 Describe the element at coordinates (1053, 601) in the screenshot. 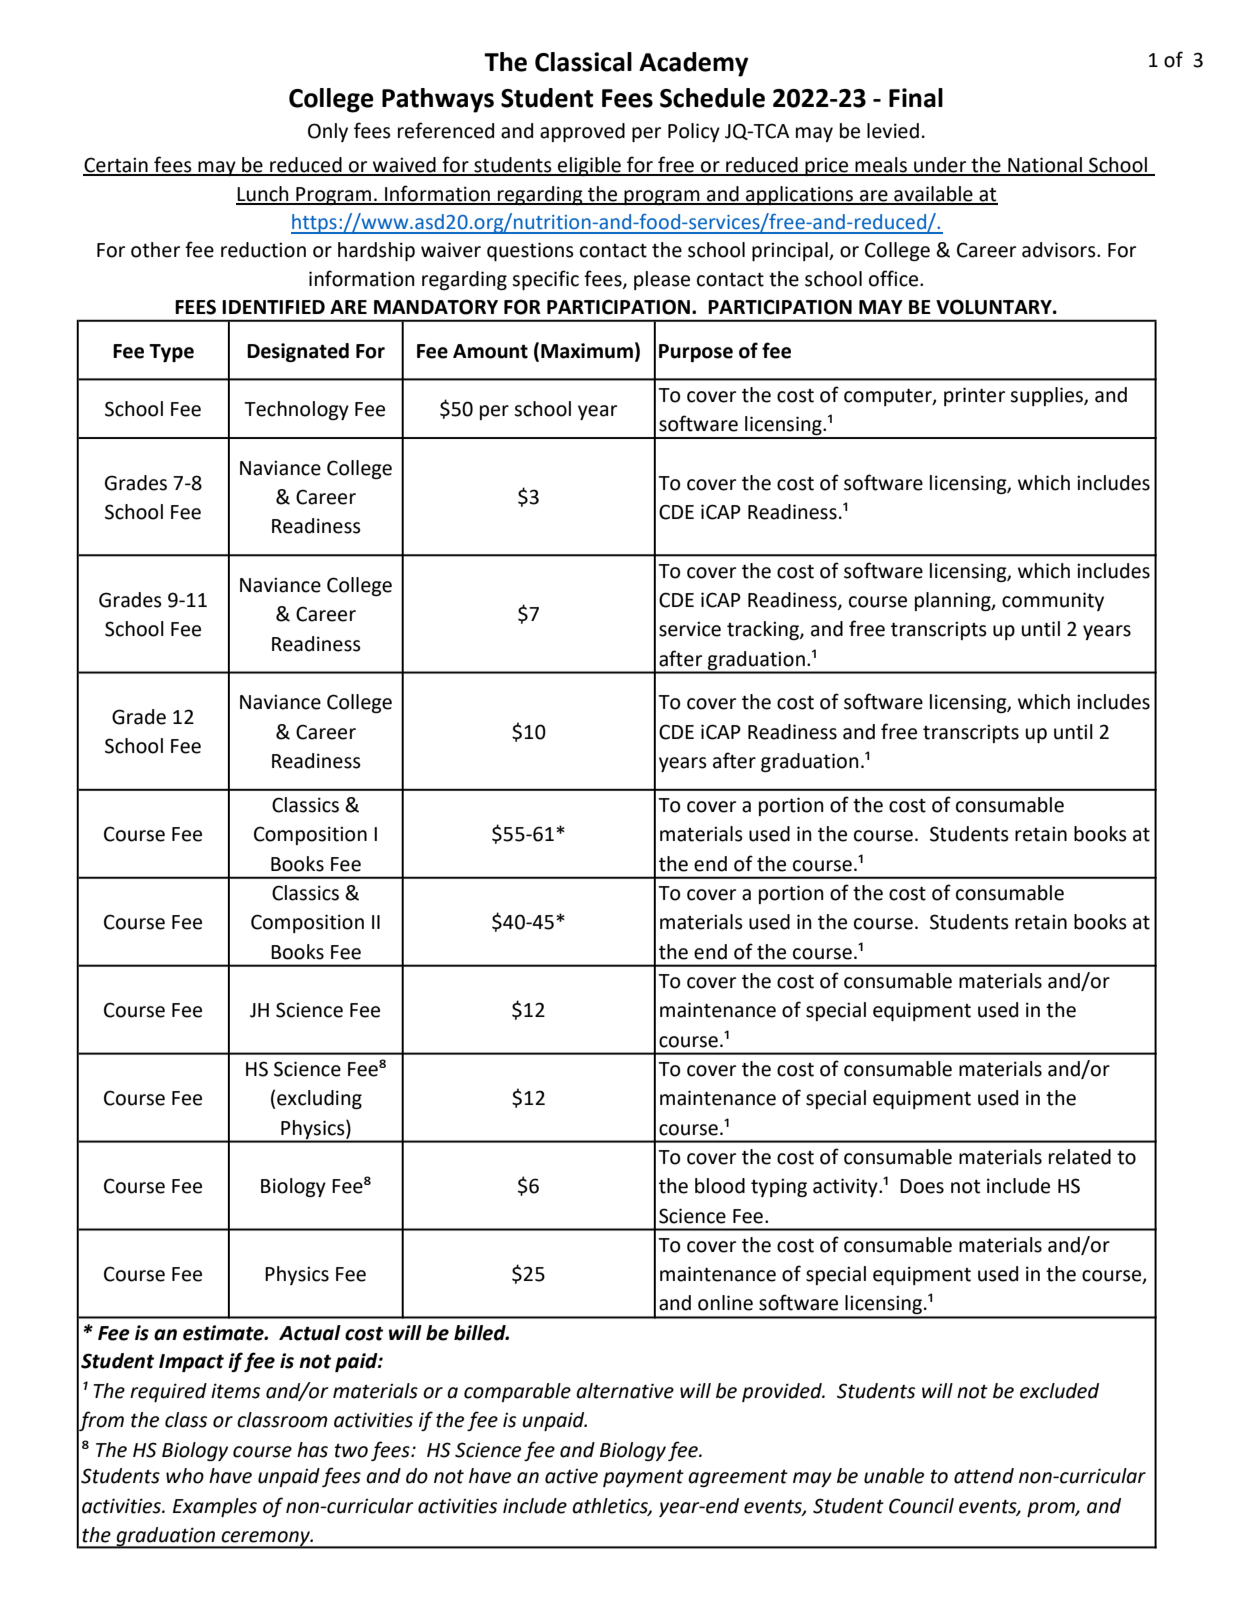

I see `community` at that location.
